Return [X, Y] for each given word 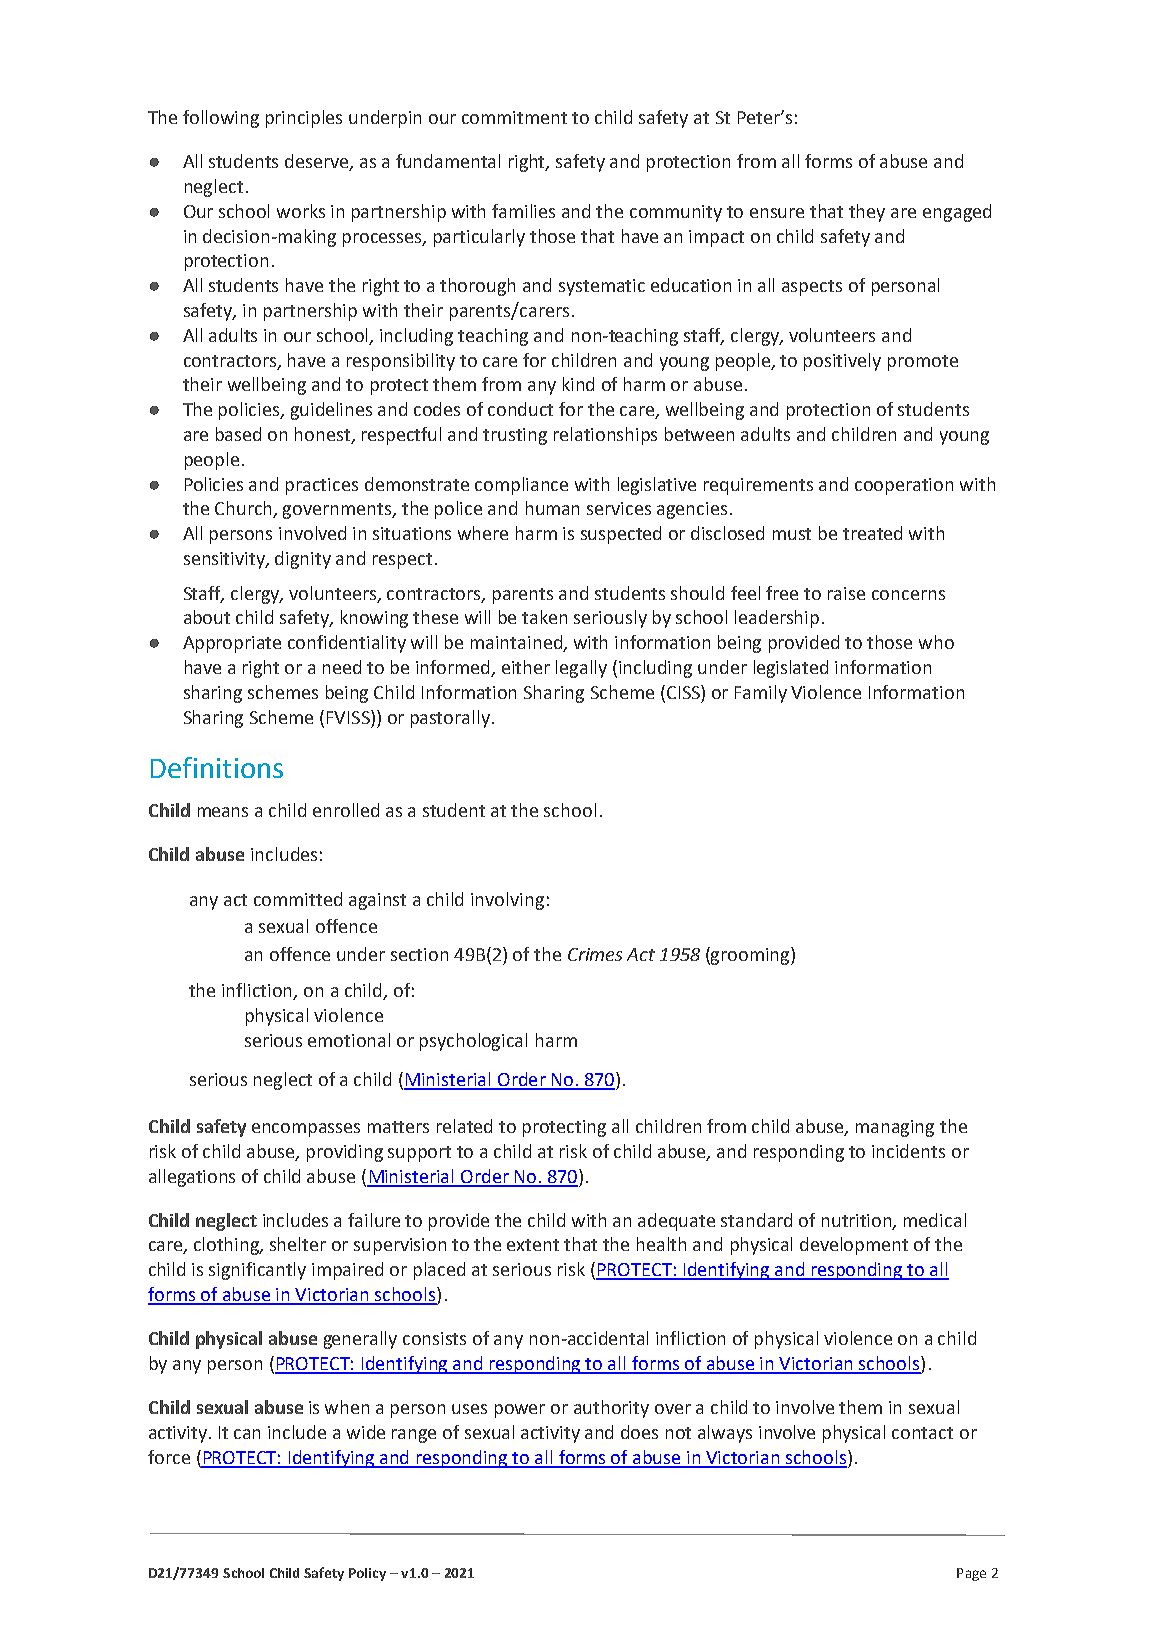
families [523, 211]
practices [322, 486]
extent [533, 1245]
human [552, 508]
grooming [750, 956]
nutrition [858, 1221]
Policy [367, 1574]
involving [507, 901]
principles [304, 119]
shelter [298, 1244]
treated [872, 533]
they [867, 213]
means [223, 812]
